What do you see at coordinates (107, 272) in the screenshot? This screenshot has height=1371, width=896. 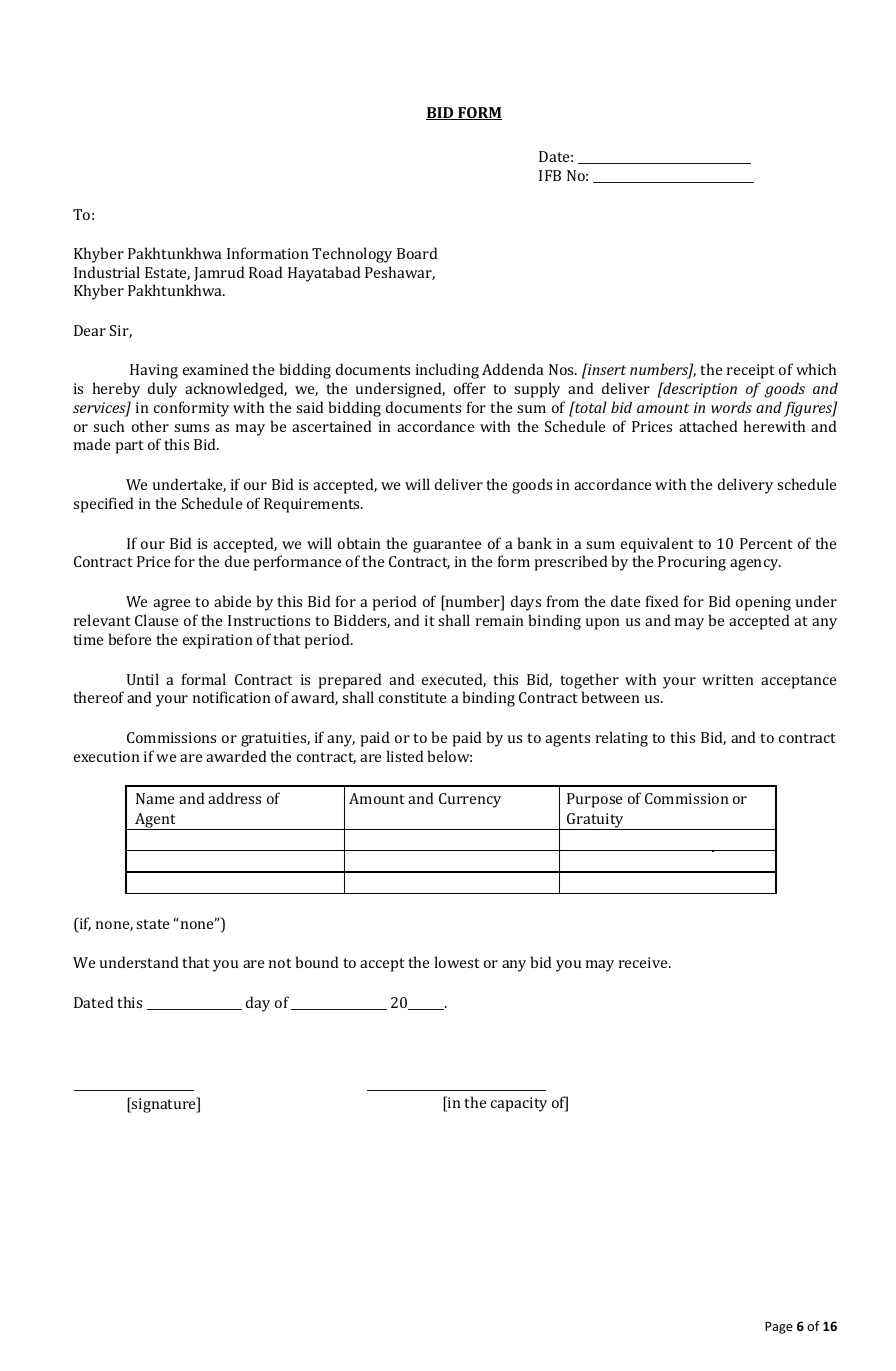 I see `Industrial` at bounding box center [107, 272].
